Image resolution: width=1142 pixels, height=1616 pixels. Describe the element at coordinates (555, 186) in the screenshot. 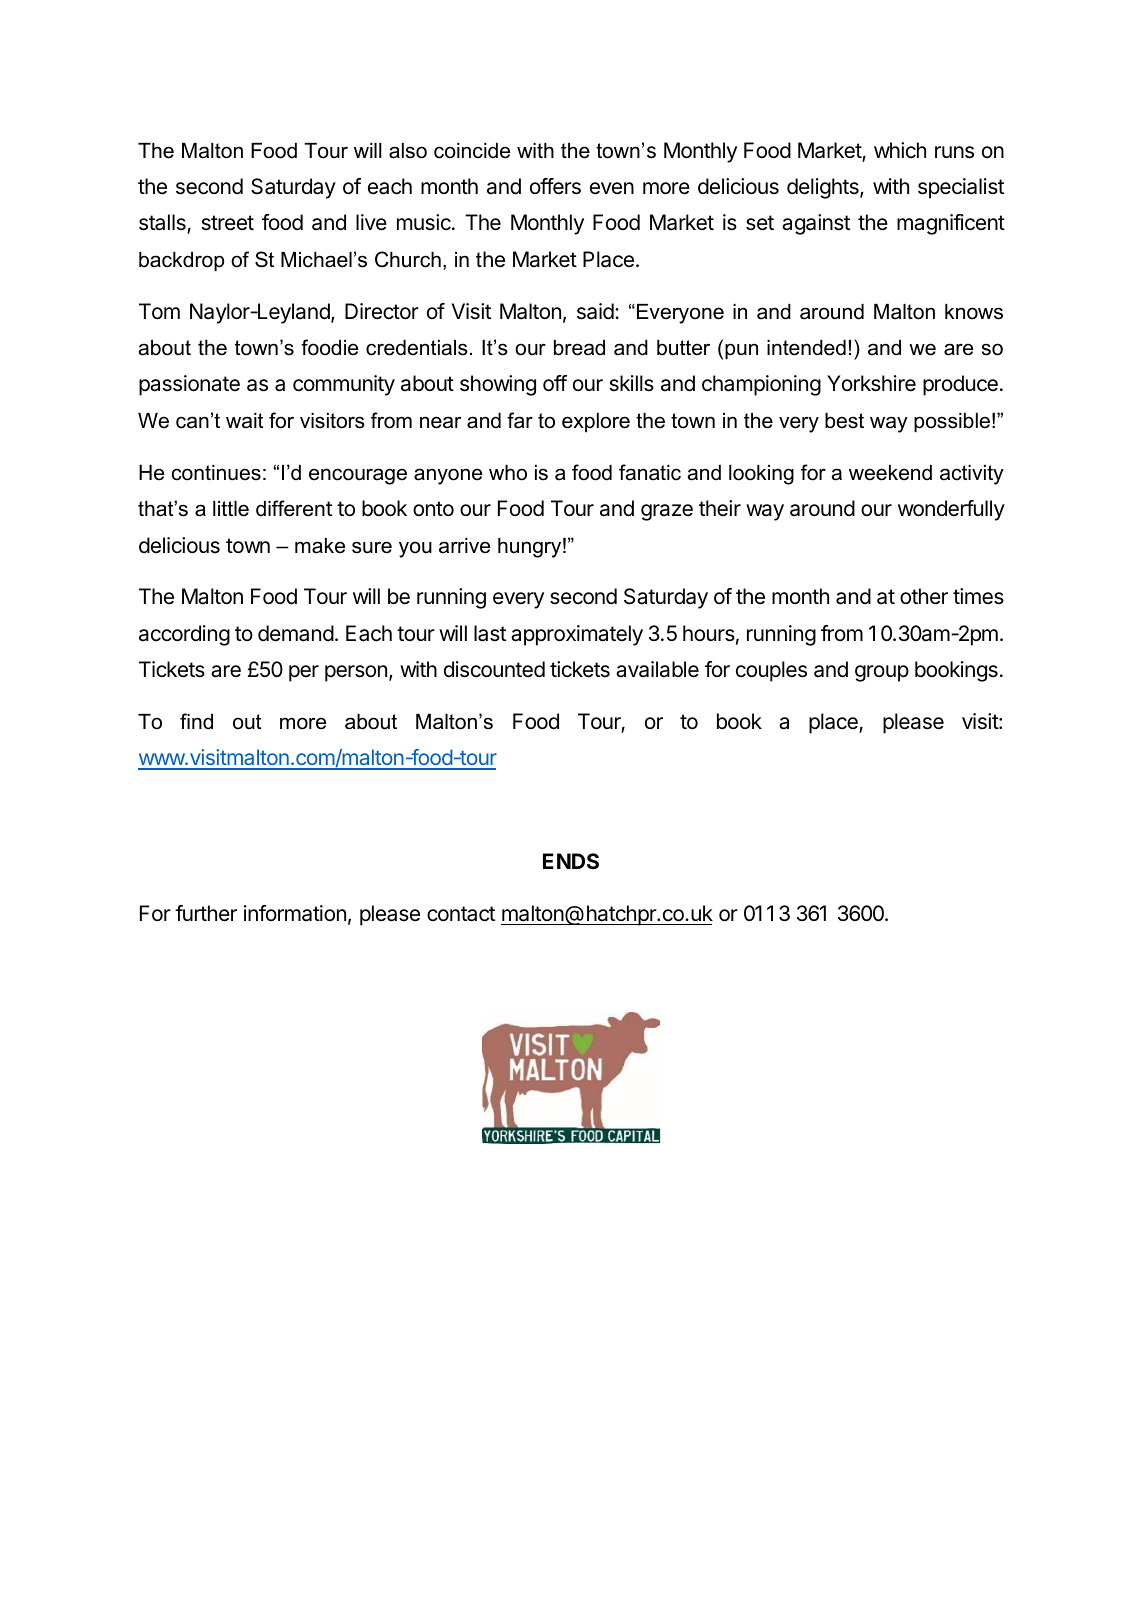

I see `offers` at that location.
